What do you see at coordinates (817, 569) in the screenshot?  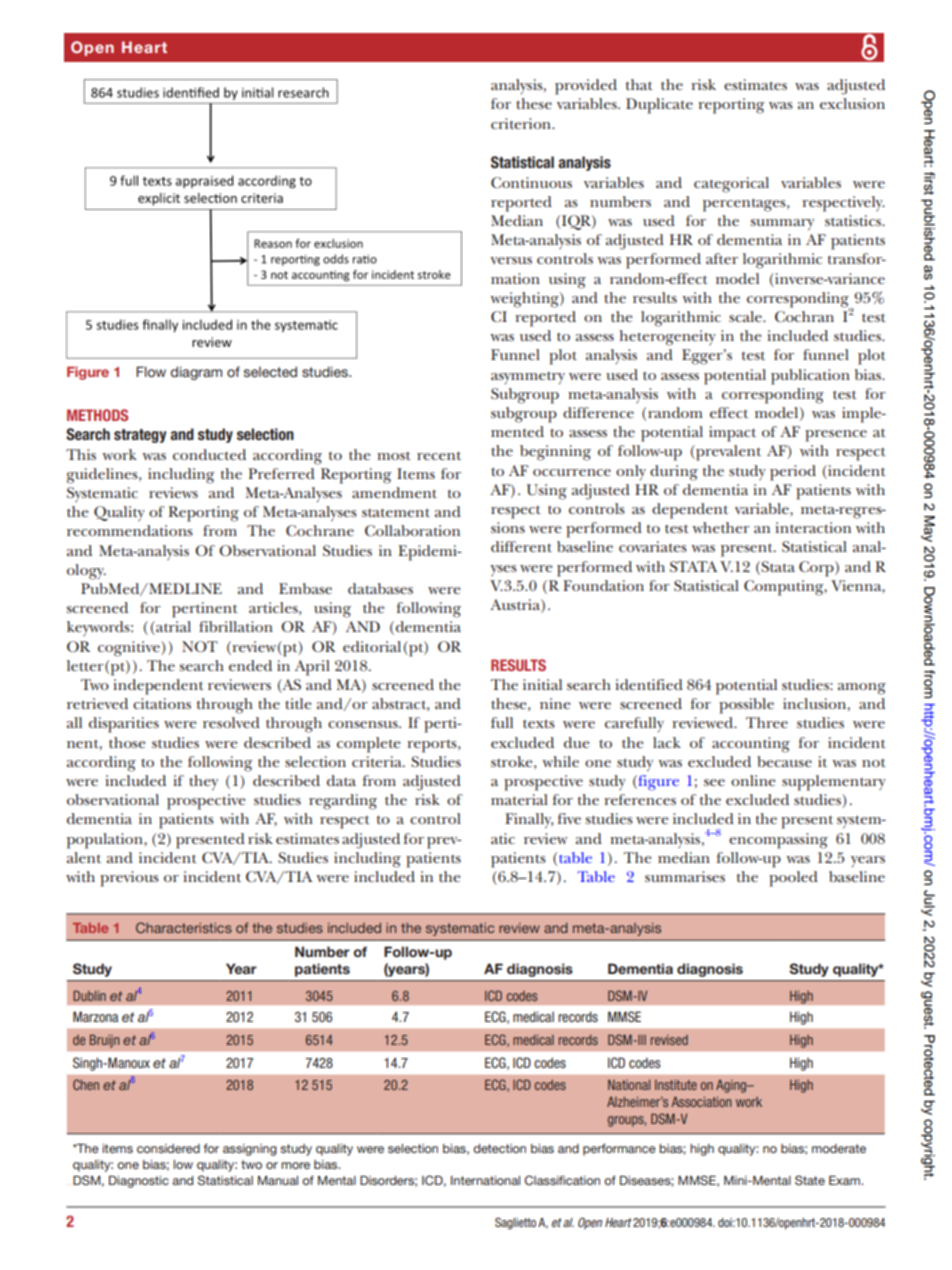 I see `Corp` at bounding box center [817, 569].
